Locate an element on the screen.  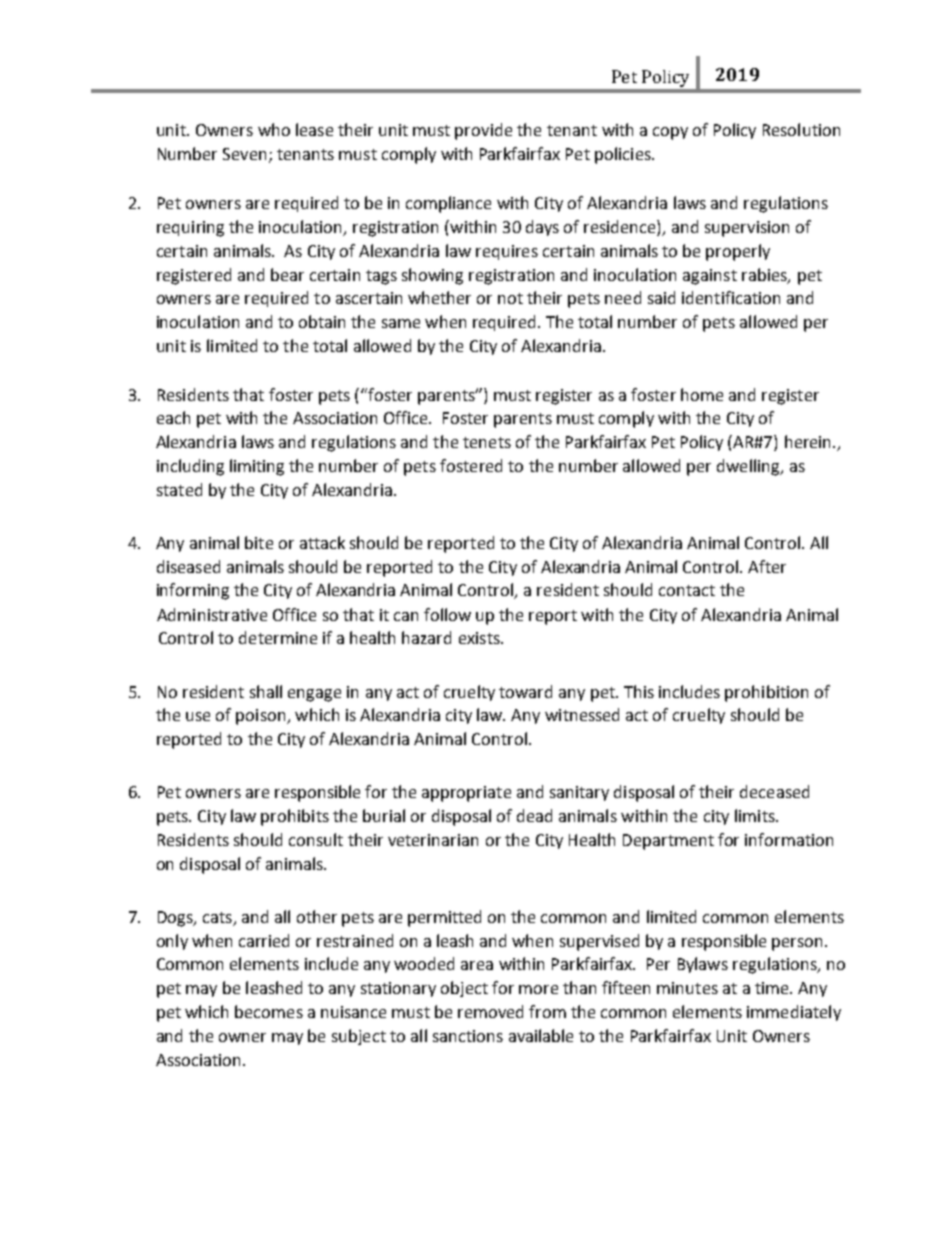
follow is located at coordinates (447, 614).
